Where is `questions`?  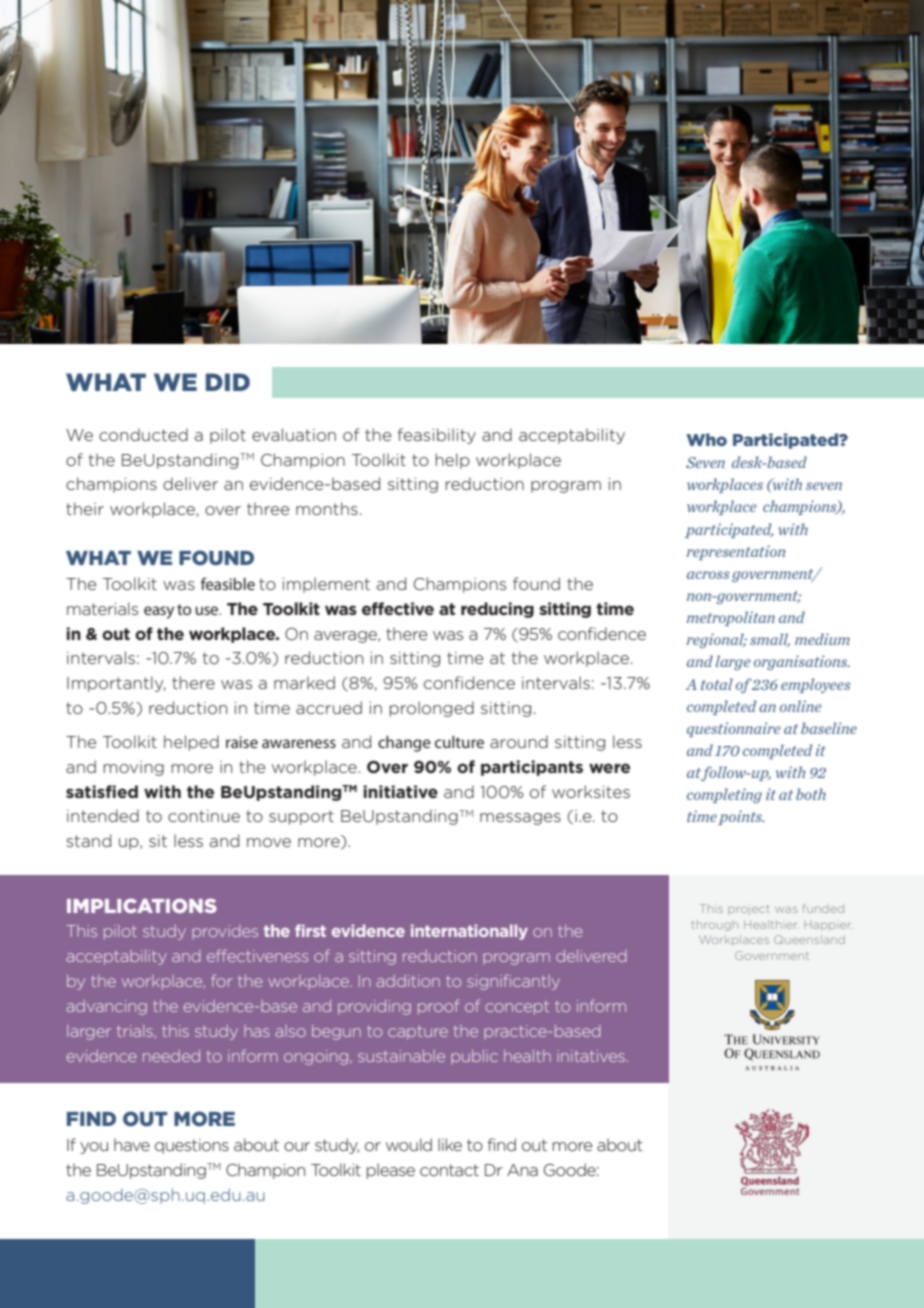
questions is located at coordinates (192, 1146).
